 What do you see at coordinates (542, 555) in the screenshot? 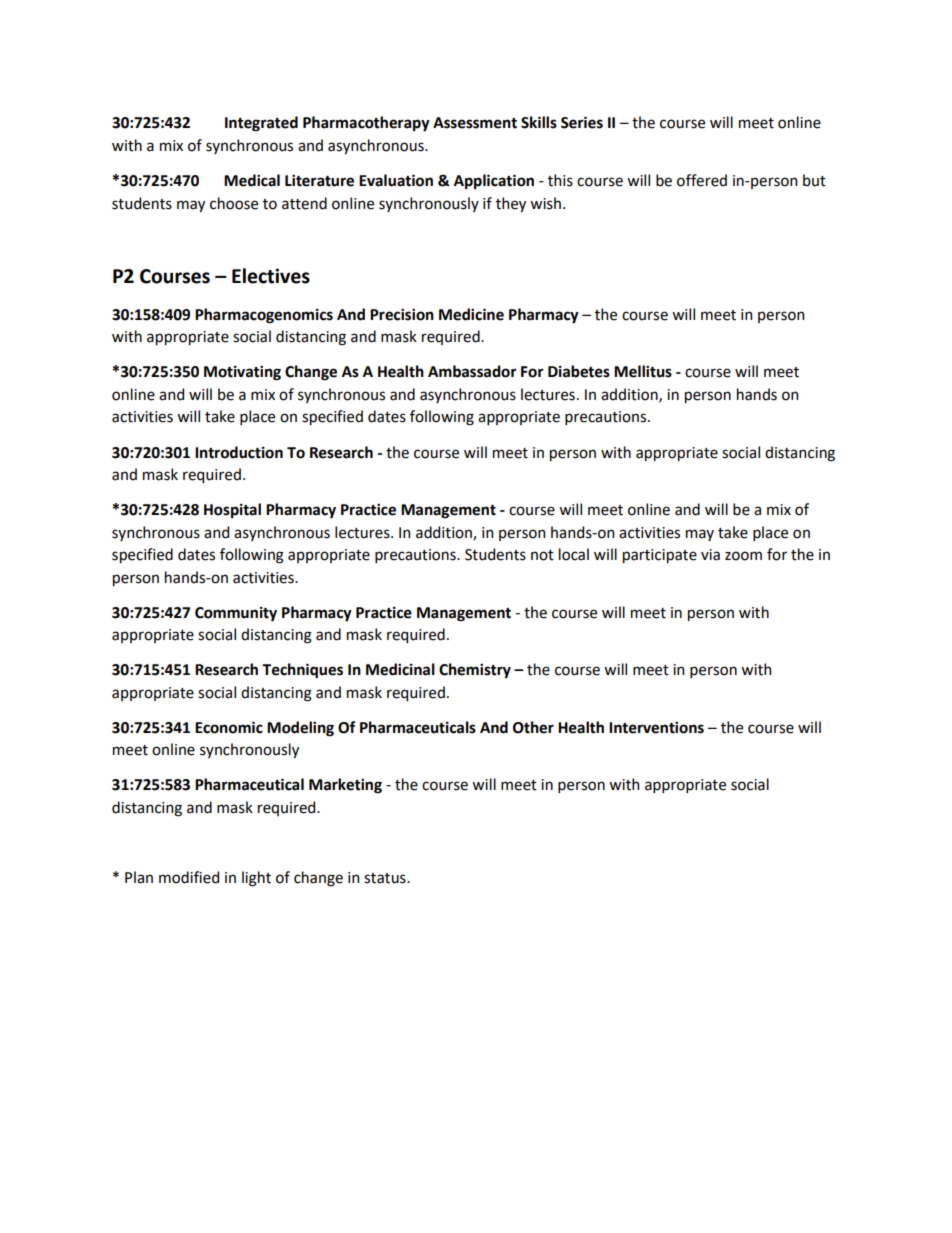
I see `not` at bounding box center [542, 555].
